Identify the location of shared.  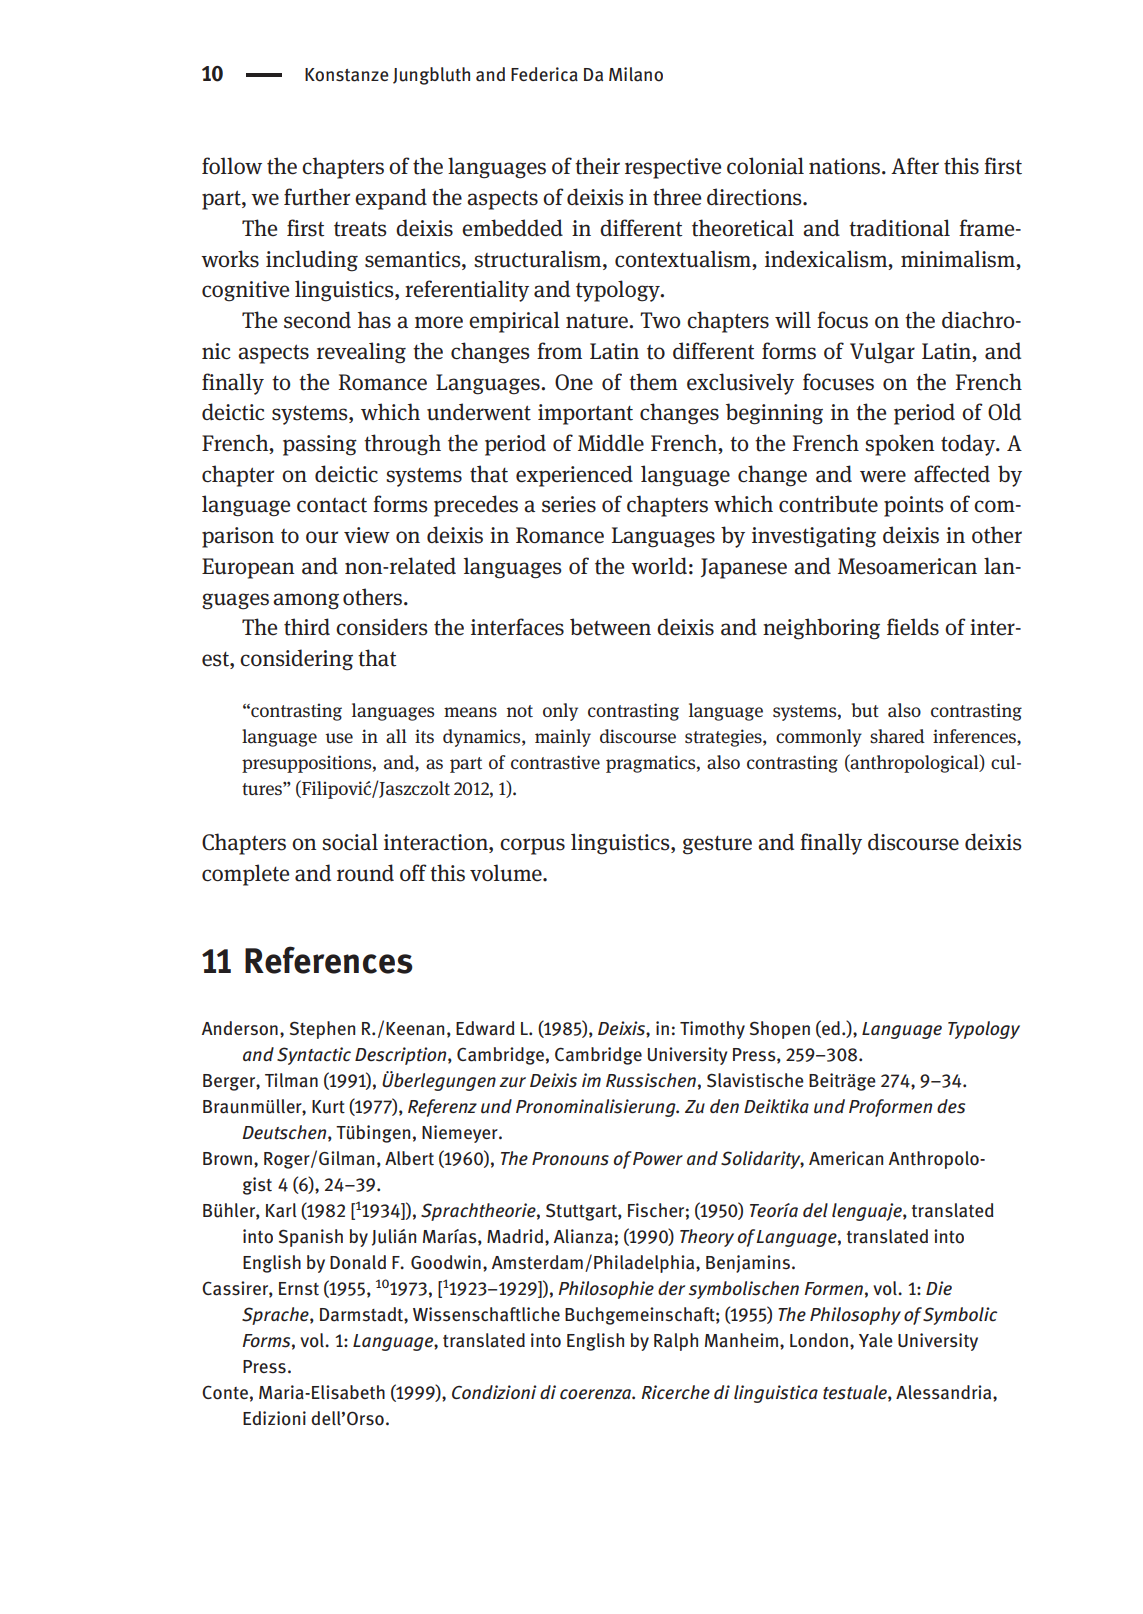
(897, 736).
